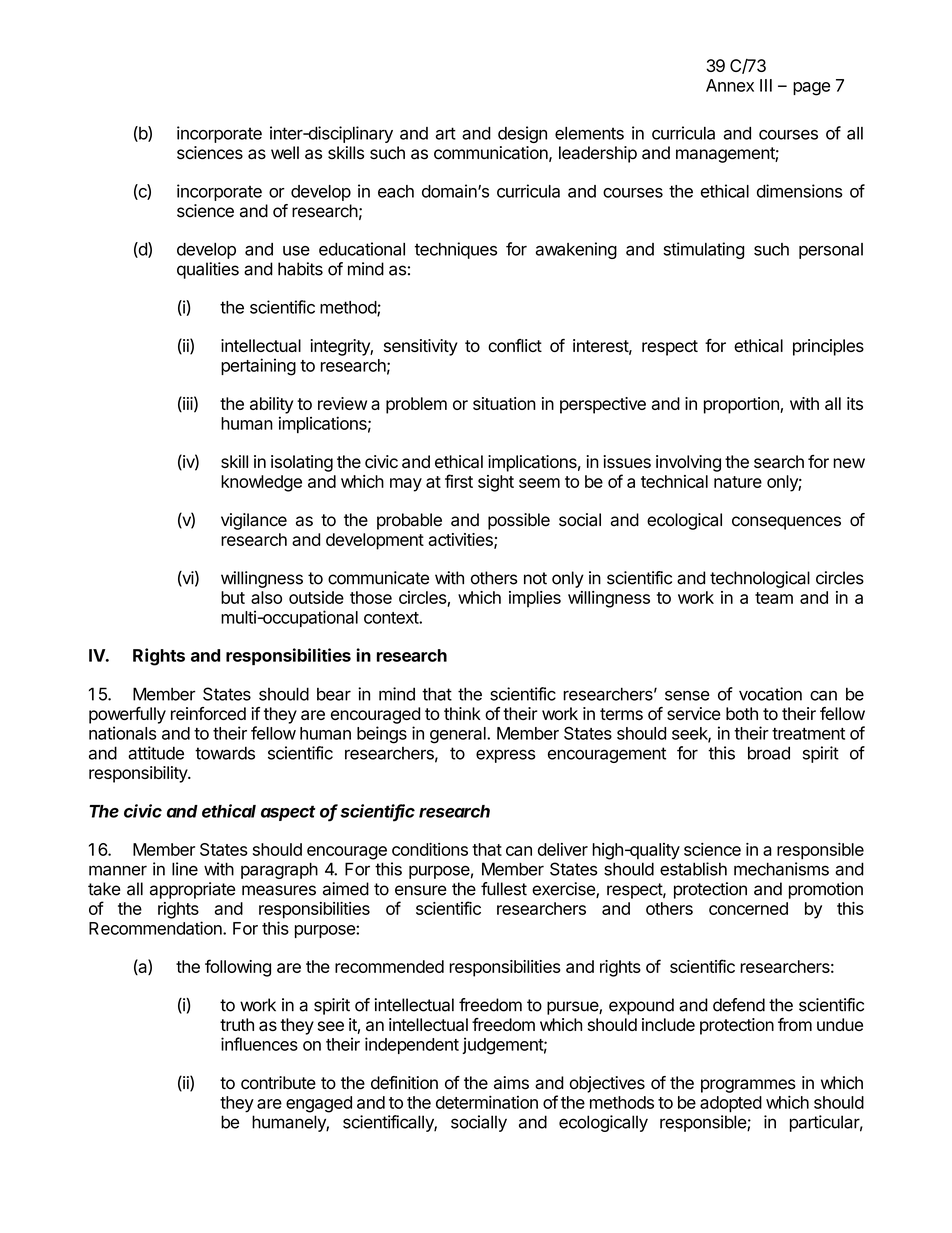 The height and width of the image is (1233, 952). What do you see at coordinates (259, 1044) in the image?
I see `influences` at bounding box center [259, 1044].
